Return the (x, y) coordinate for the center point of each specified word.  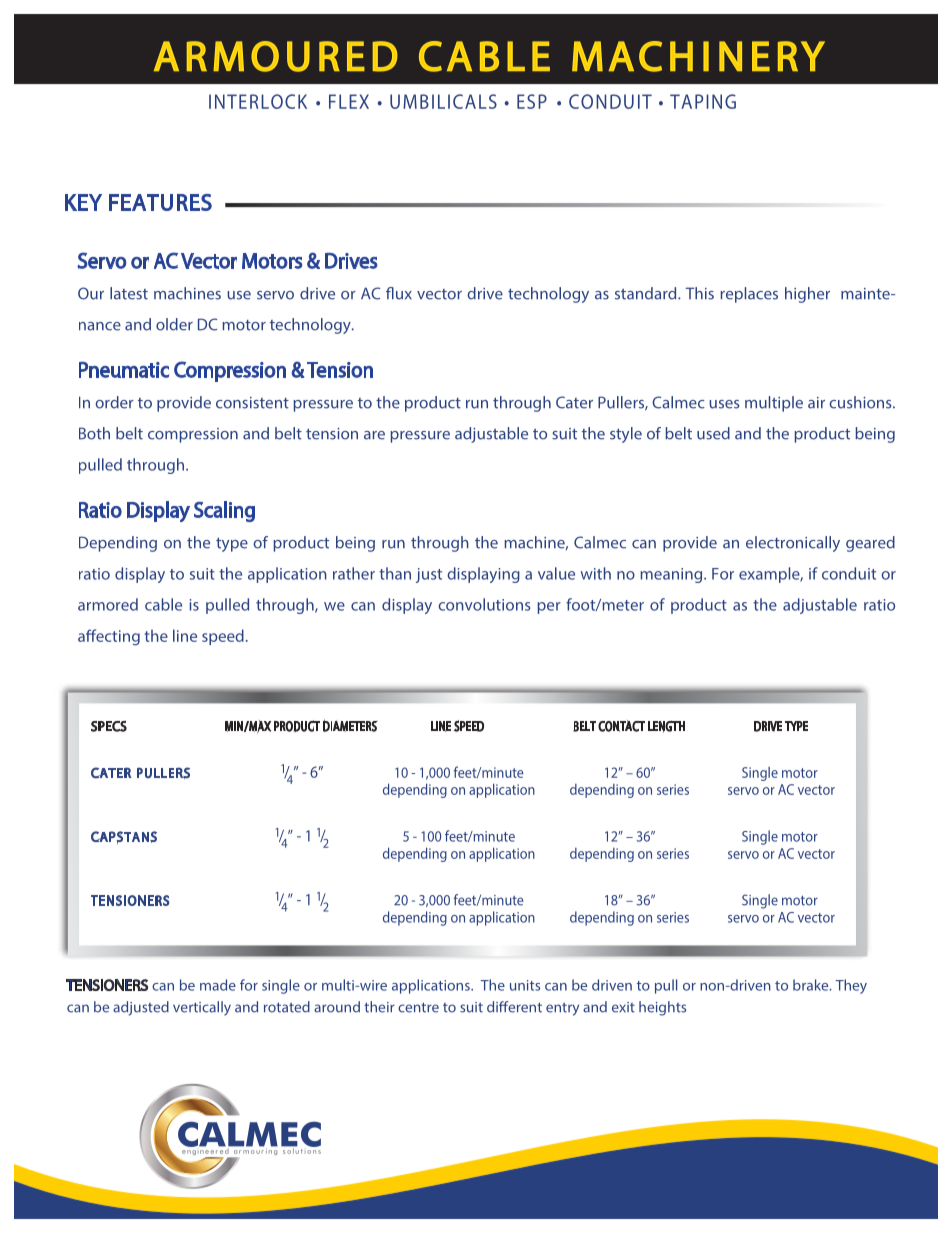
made (218, 985)
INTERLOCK (258, 101)
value (556, 573)
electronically (793, 544)
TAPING (703, 101)
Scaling (224, 511)
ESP (532, 101)
